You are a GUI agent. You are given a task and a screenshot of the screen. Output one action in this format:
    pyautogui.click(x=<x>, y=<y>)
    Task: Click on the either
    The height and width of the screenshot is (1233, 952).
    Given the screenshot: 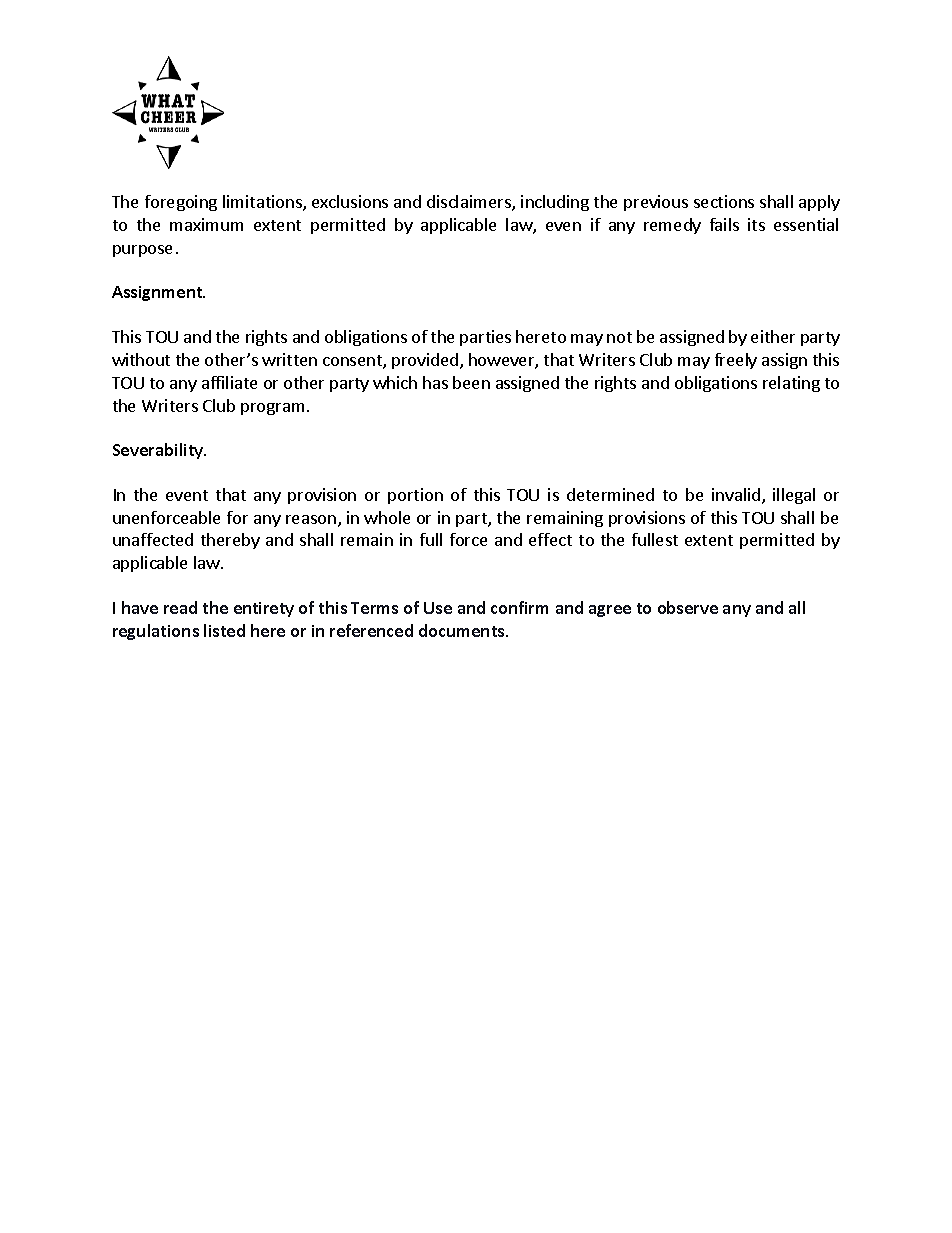 What is the action you would take?
    pyautogui.click(x=773, y=336)
